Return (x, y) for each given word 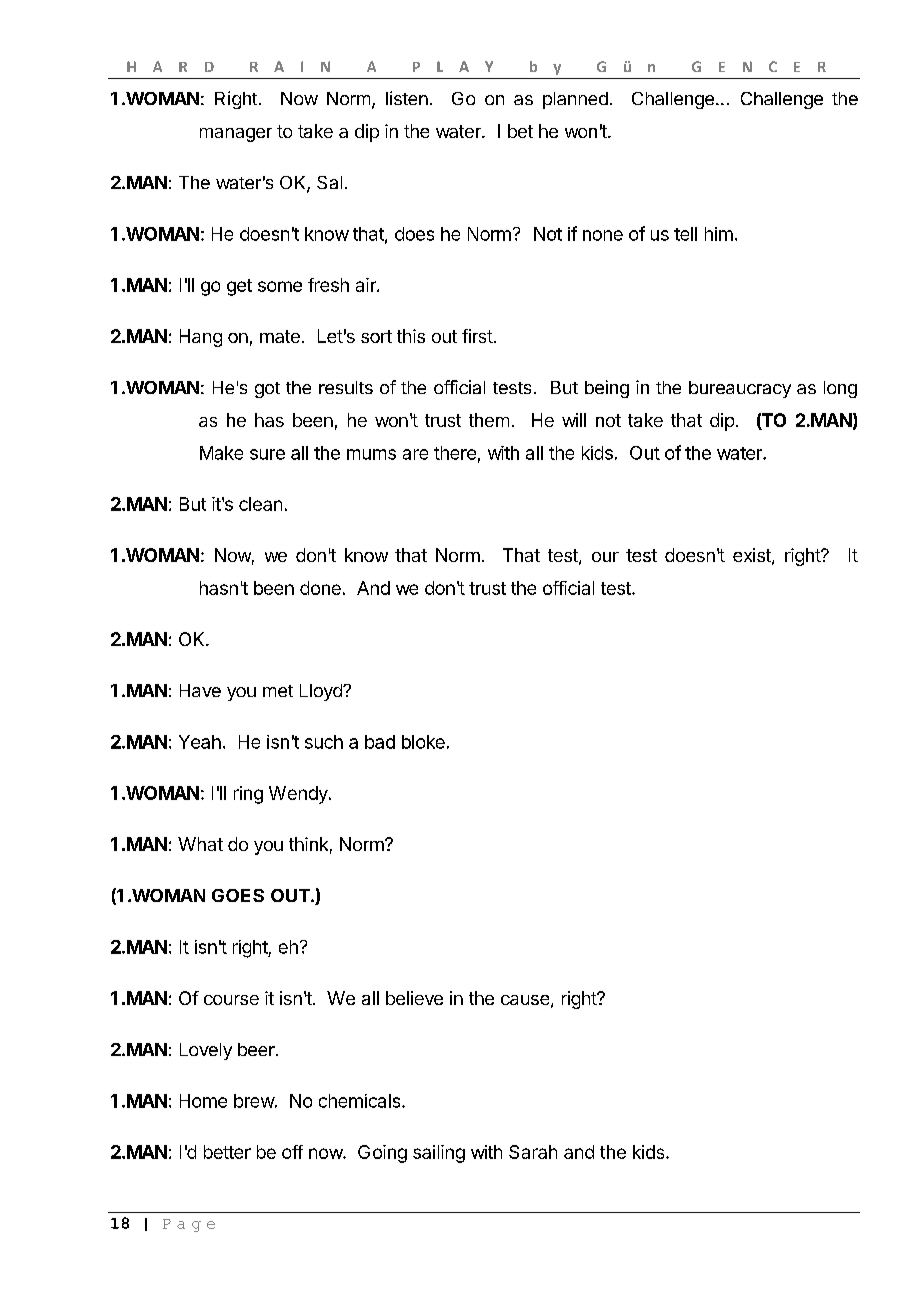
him (719, 234)
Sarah (533, 1152)
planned (575, 100)
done (320, 588)
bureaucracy (740, 389)
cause (525, 1000)
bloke (423, 742)
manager (236, 135)
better (227, 1152)
